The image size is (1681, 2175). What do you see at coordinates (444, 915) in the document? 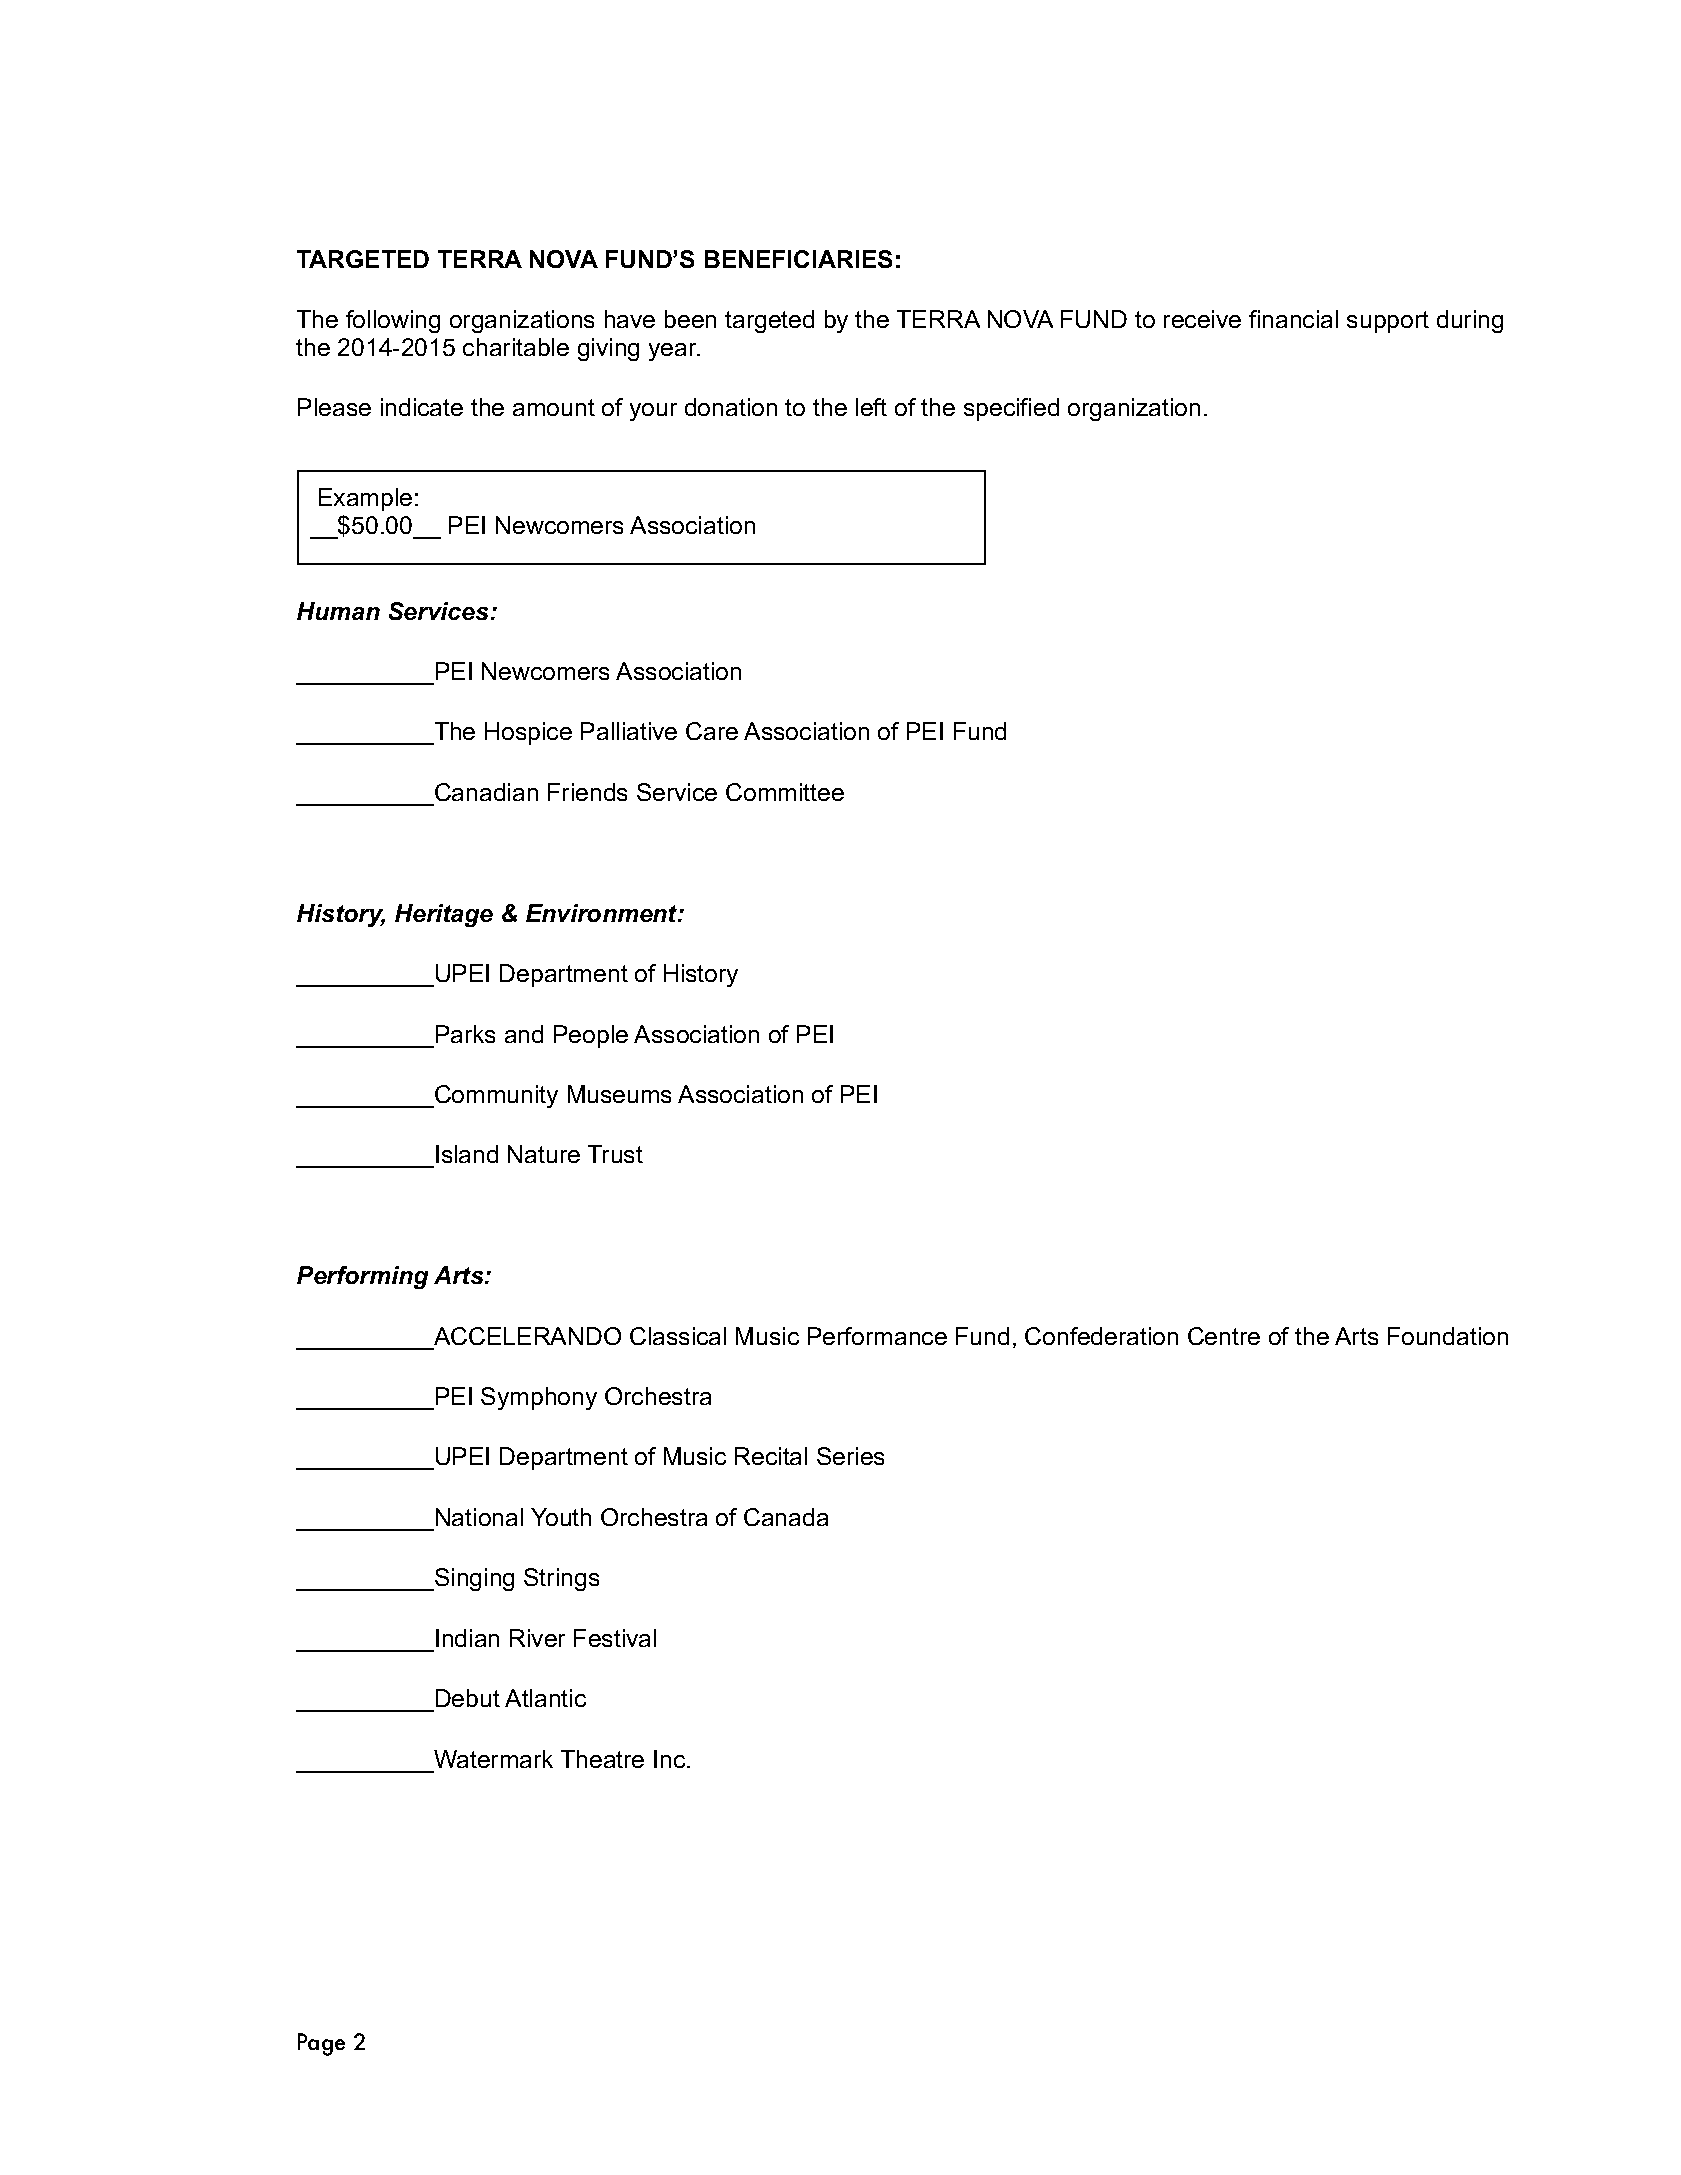
I see `Heritage` at bounding box center [444, 915].
